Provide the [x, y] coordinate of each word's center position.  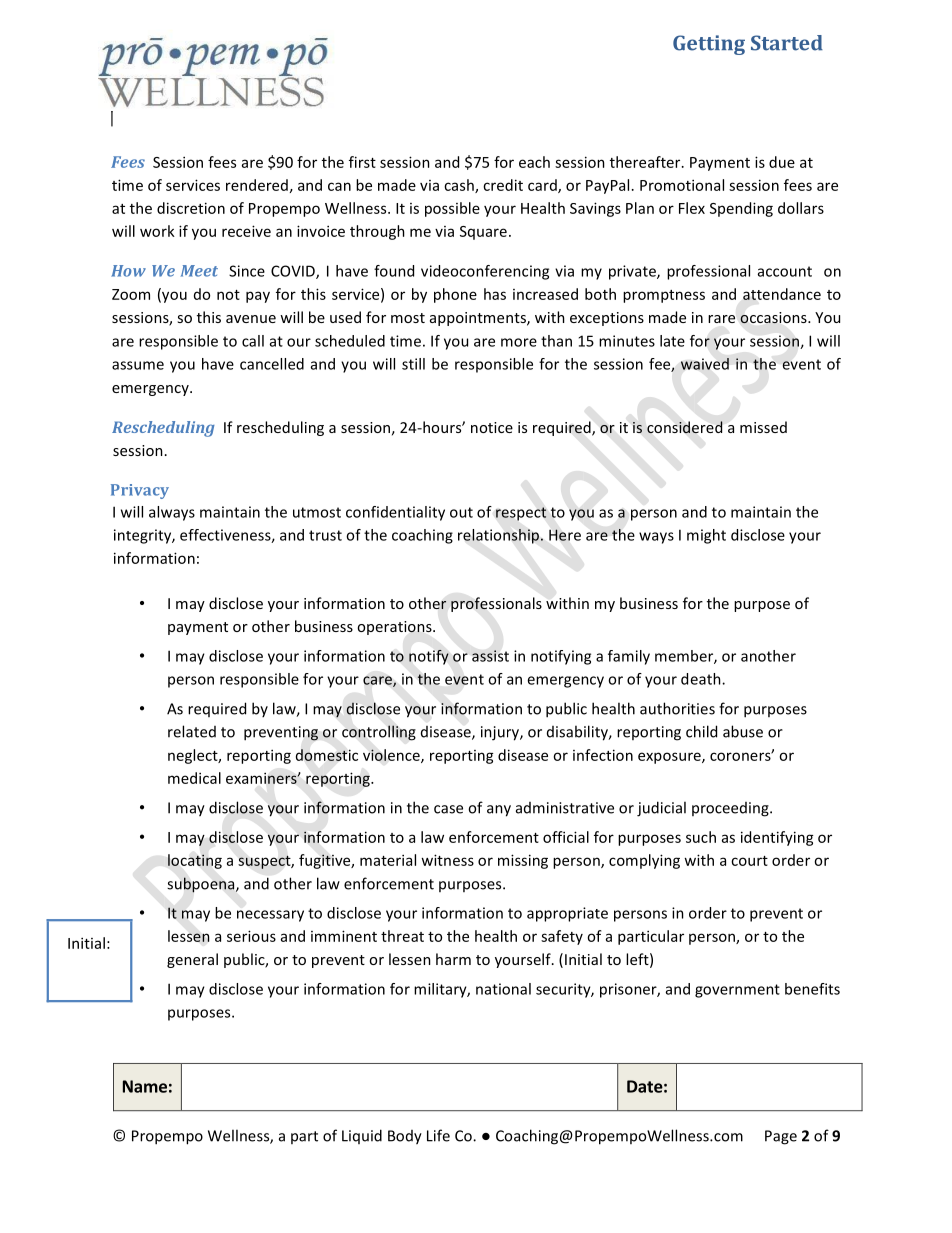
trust [325, 535]
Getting [709, 45]
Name [145, 1086]
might [706, 536]
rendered [257, 185]
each [534, 162]
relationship [498, 536]
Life [438, 1135]
